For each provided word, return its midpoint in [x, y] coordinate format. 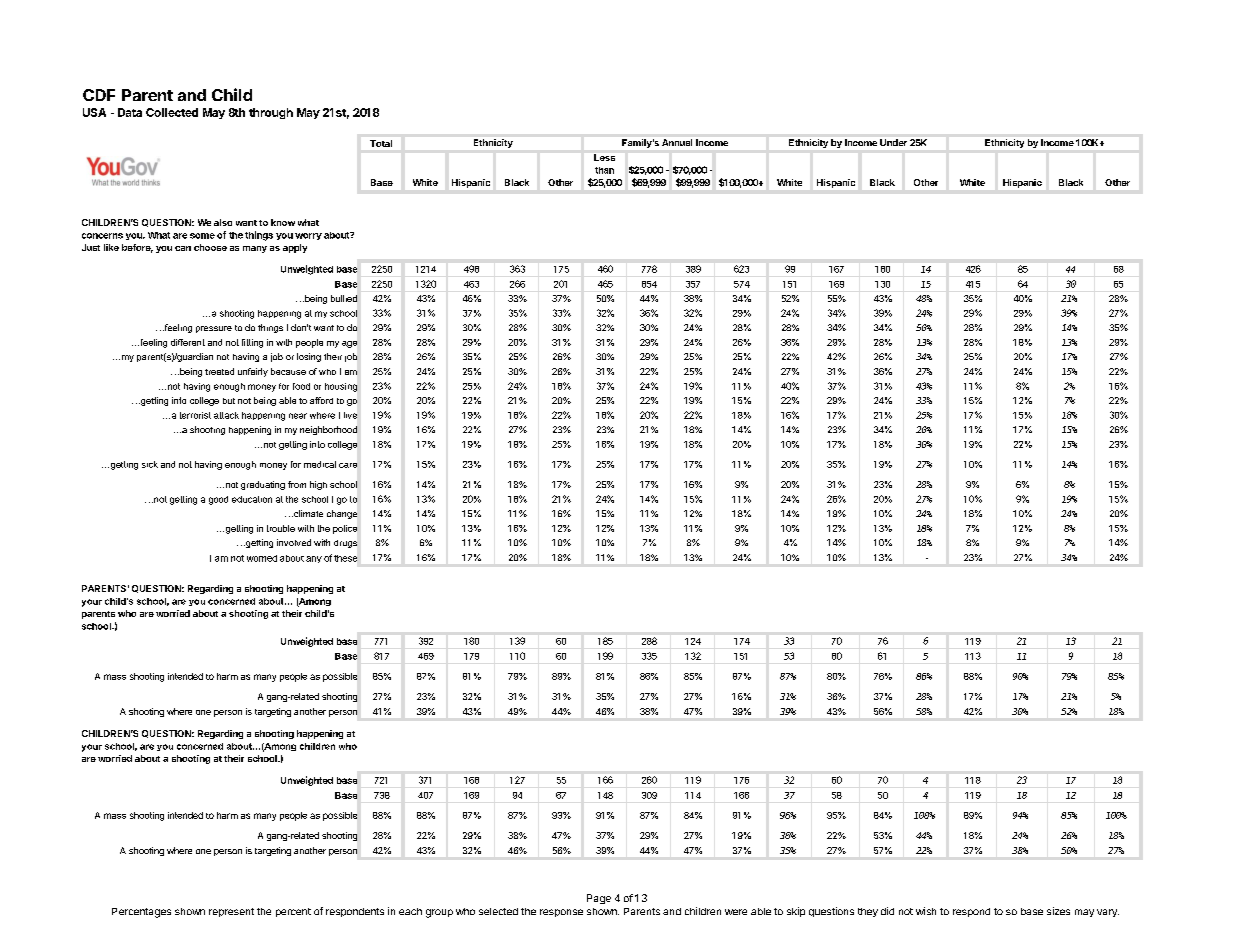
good [218, 500]
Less [604, 157]
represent [231, 912]
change [342, 514]
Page [599, 899]
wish [926, 911]
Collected [172, 112]
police [345, 529]
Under [893, 142]
